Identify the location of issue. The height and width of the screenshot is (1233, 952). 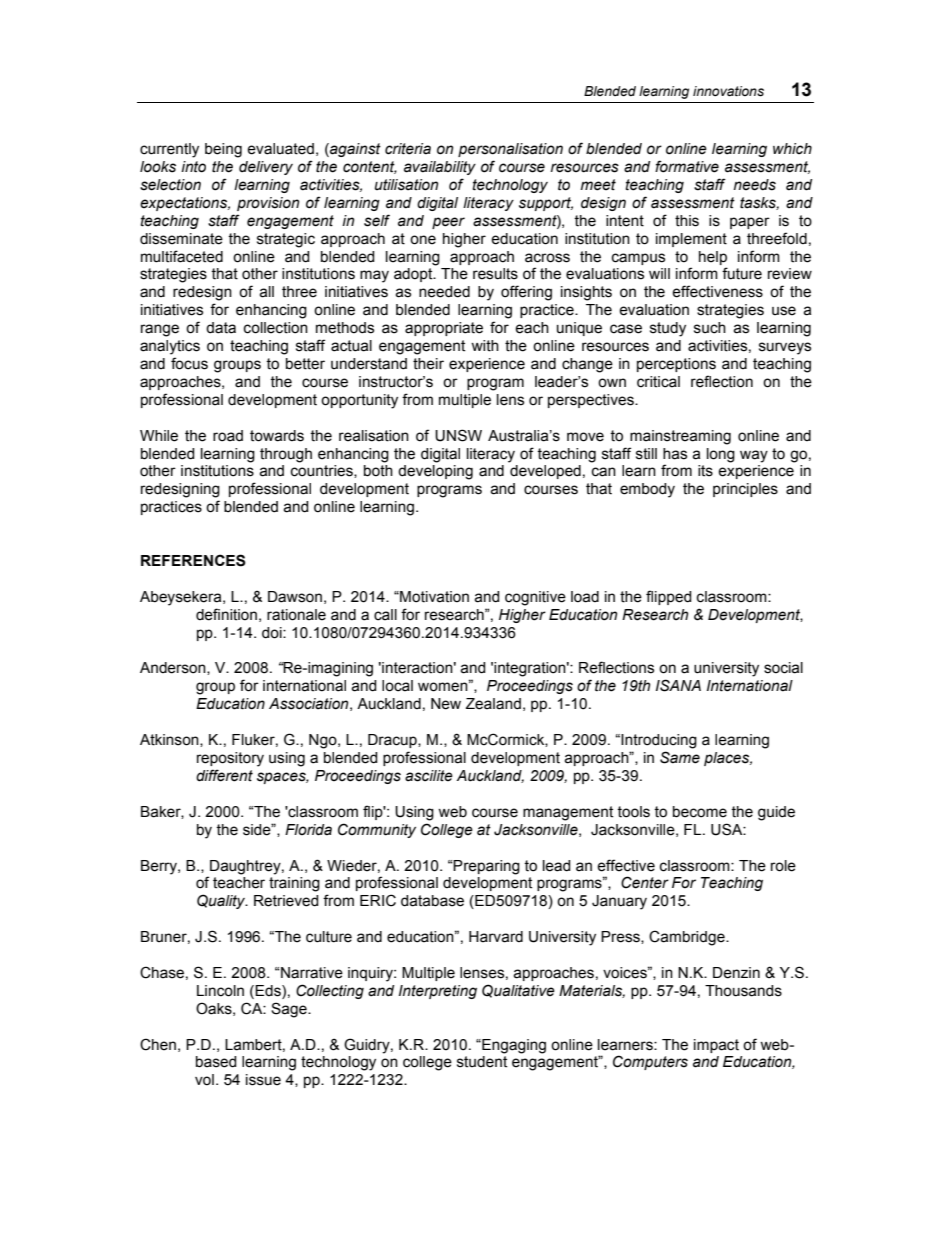
(263, 1080).
